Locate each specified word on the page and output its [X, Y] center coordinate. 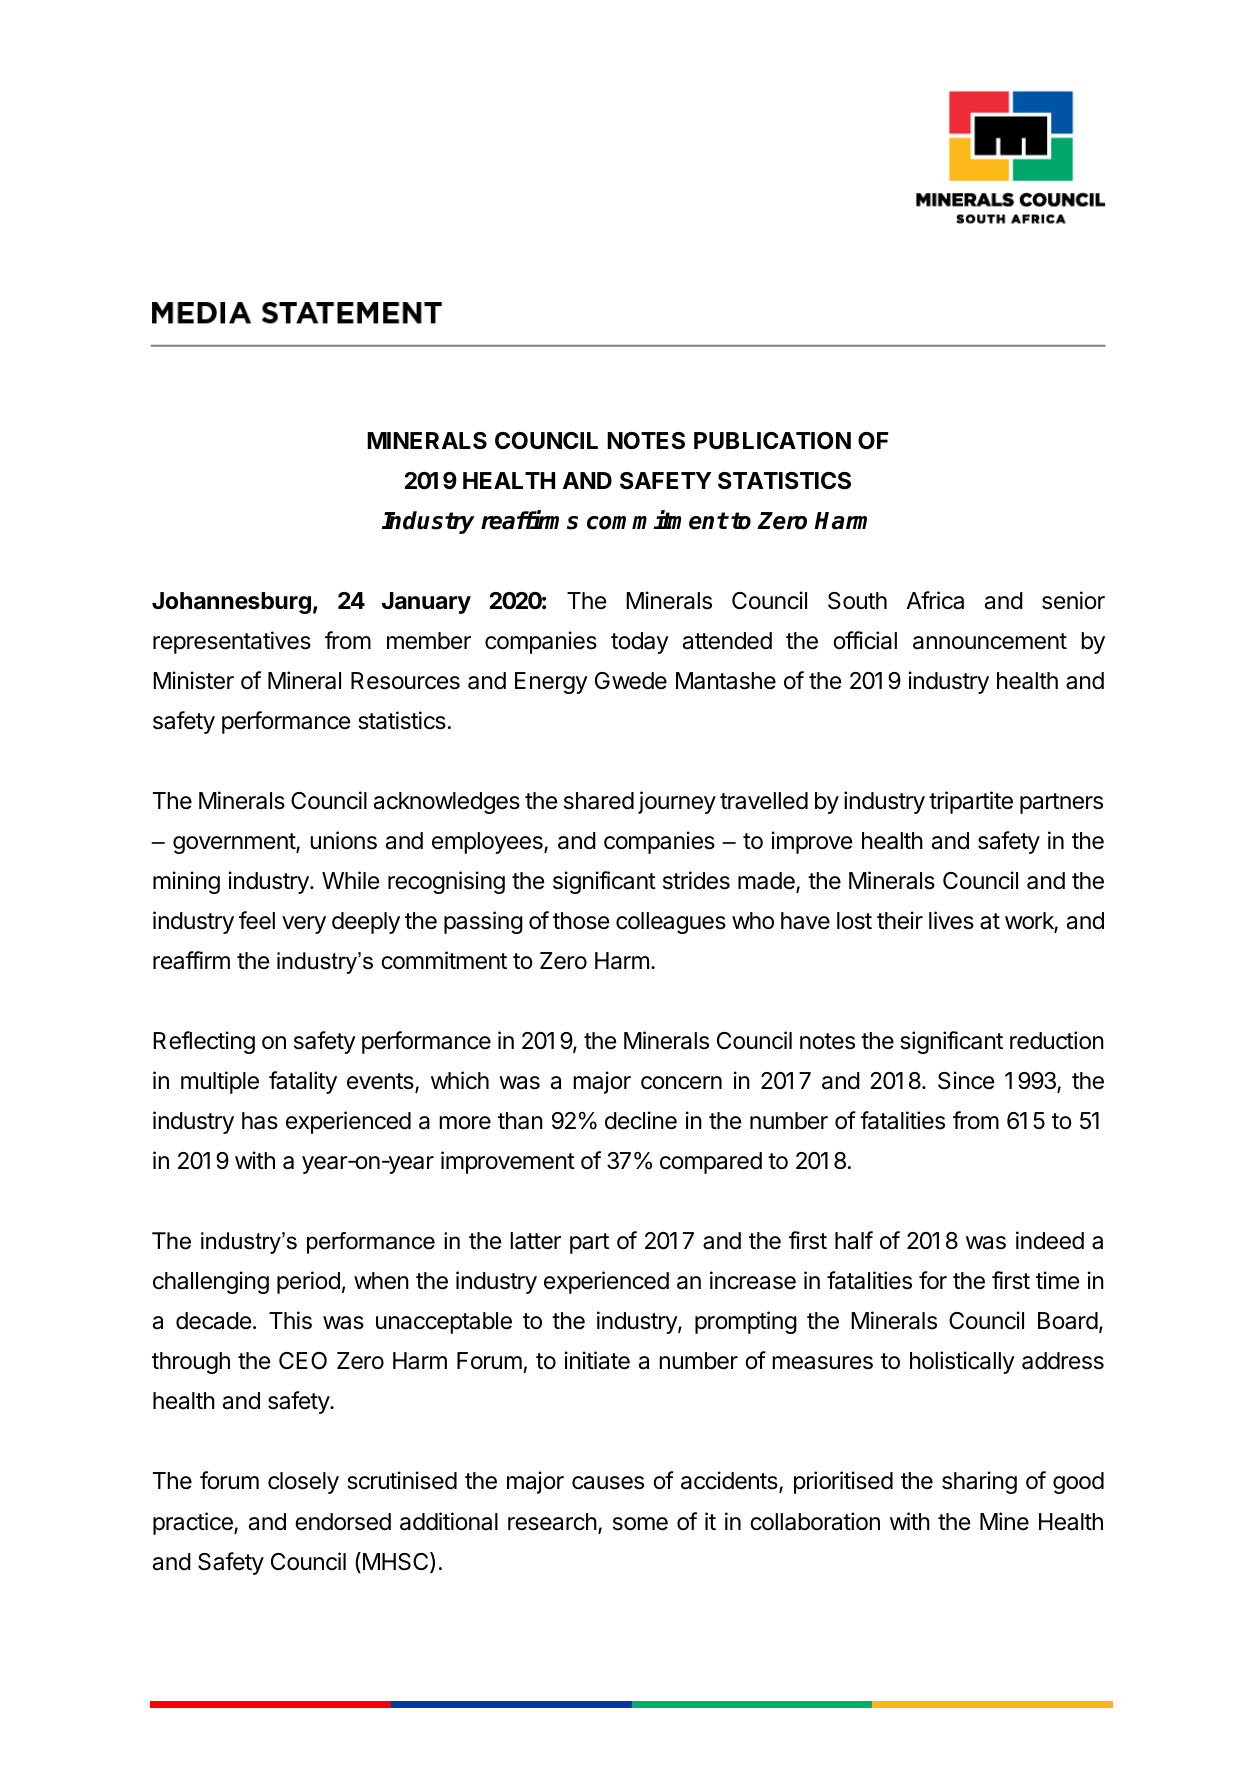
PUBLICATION [772, 441]
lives [951, 920]
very [304, 925]
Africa [935, 600]
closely [303, 1483]
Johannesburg [231, 603]
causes [608, 1483]
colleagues [671, 923]
